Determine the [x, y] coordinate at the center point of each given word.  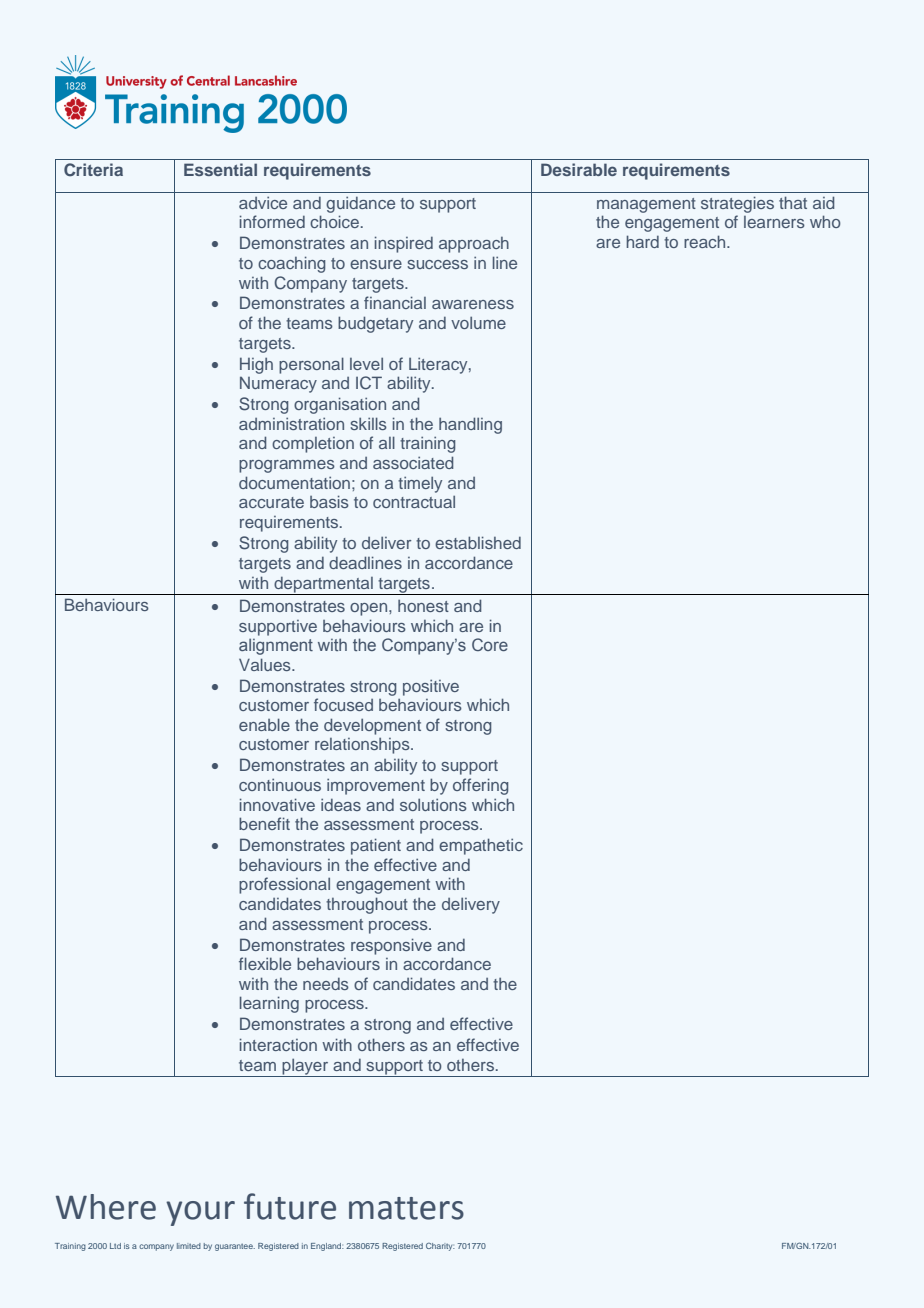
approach [474, 245]
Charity [440, 1247]
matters [406, 1208]
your [200, 1213]
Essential [220, 169]
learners [774, 222]
